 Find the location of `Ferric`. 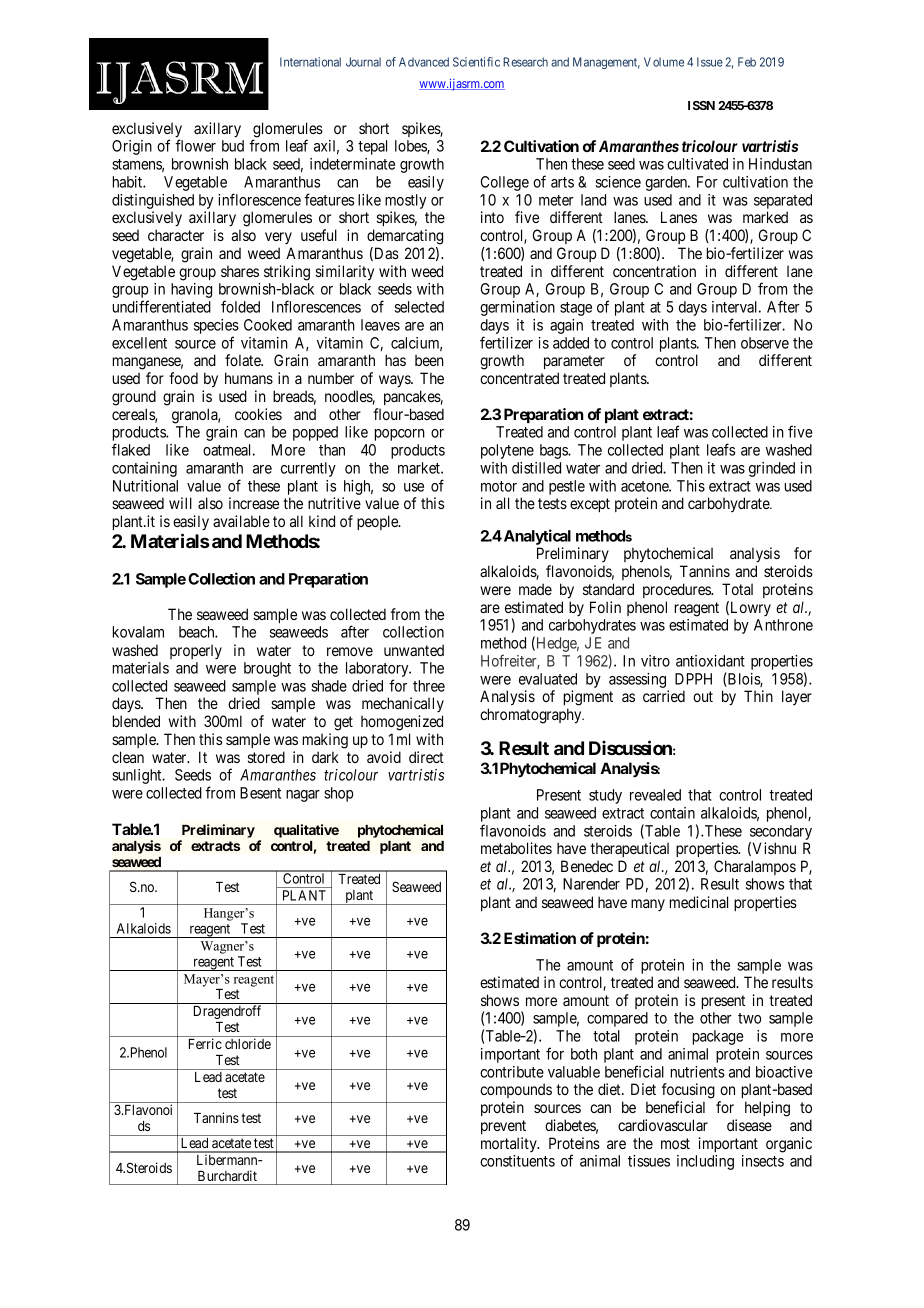

Ferric is located at coordinates (205, 1043).
